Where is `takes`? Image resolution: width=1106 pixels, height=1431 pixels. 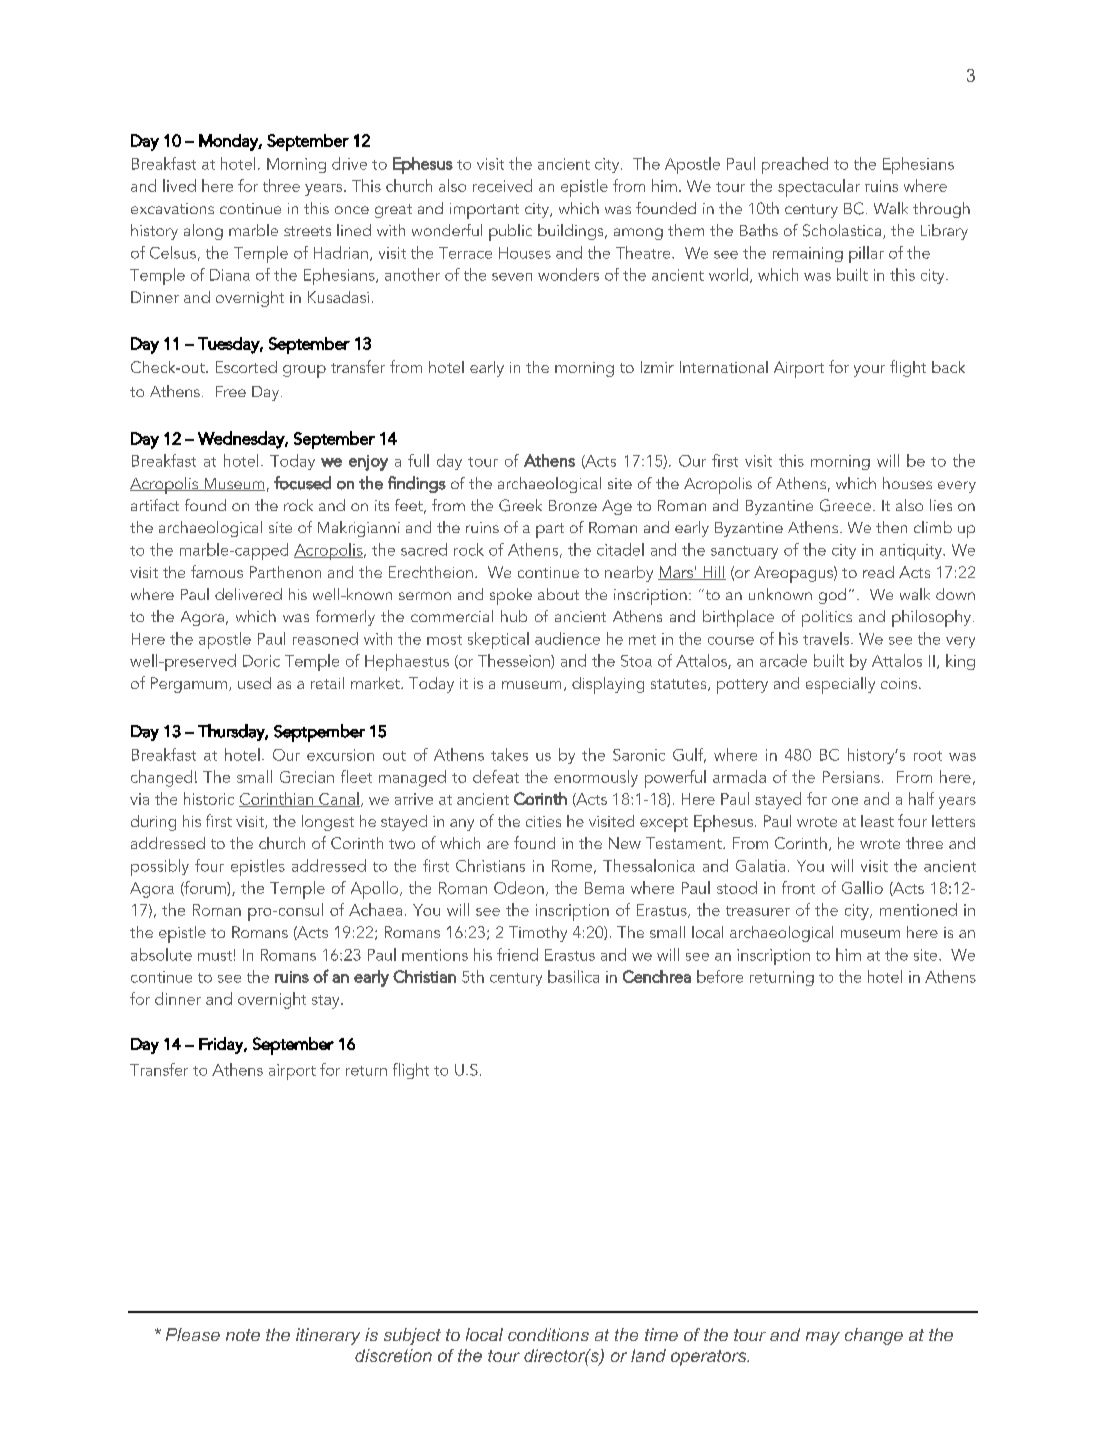 takes is located at coordinates (509, 754).
